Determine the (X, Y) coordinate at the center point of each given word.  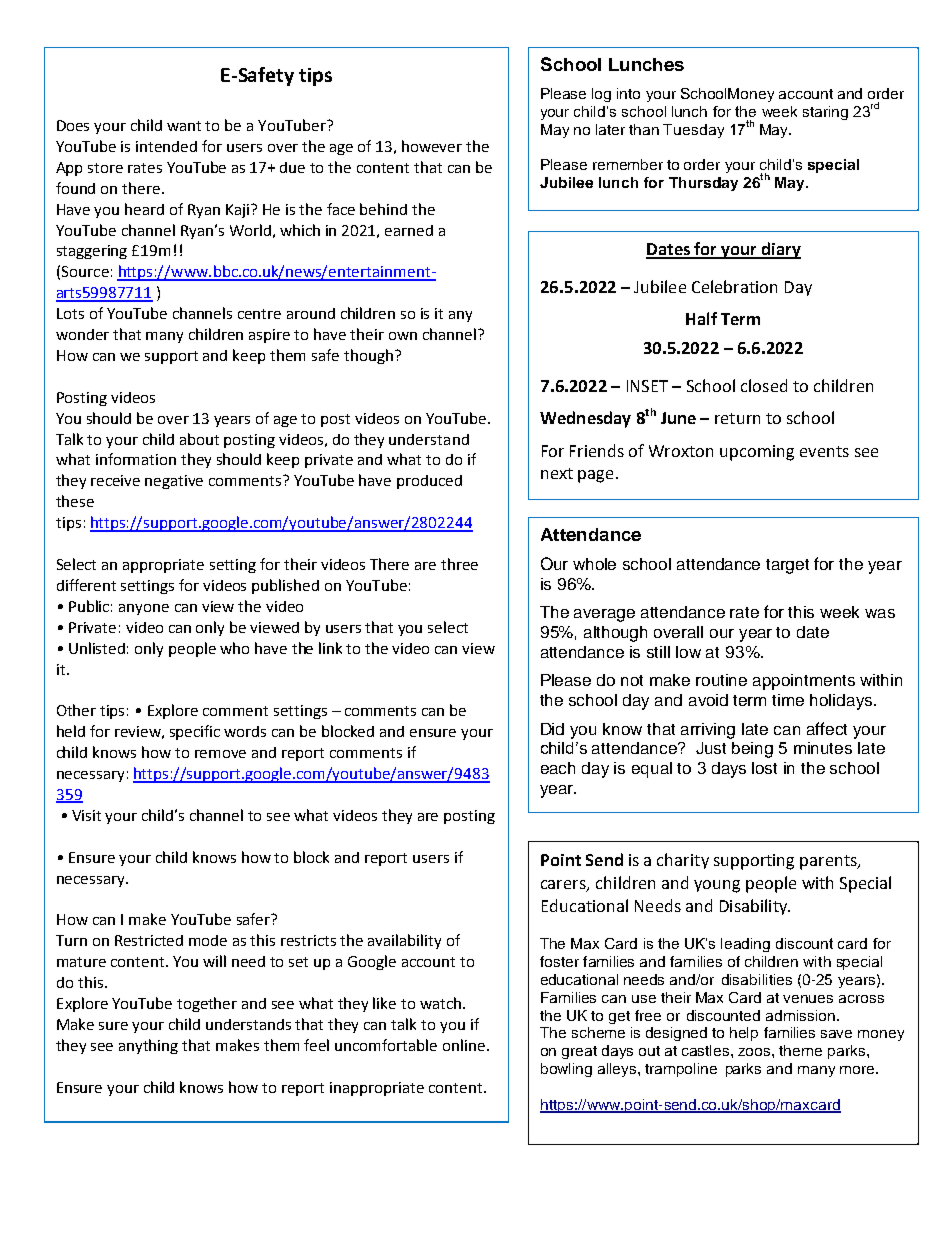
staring (825, 113)
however (432, 146)
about (199, 439)
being (752, 750)
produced (429, 482)
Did (552, 729)
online (464, 1045)
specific (195, 732)
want (184, 126)
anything (148, 1046)
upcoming (757, 453)
